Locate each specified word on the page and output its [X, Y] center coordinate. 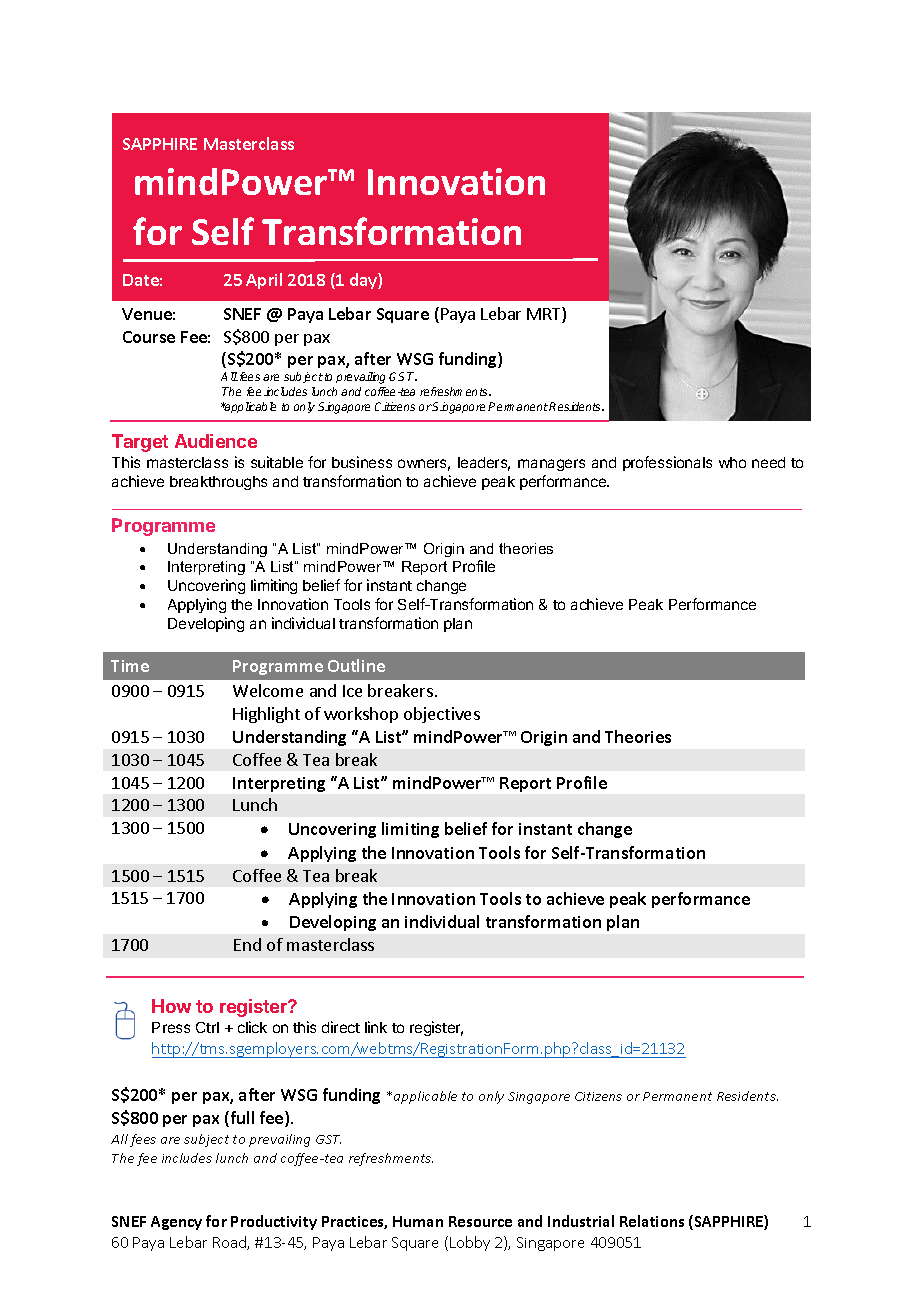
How [171, 1006]
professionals [667, 463]
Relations [652, 1221]
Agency [176, 1223]
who [732, 462]
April [264, 281]
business [362, 462]
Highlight [266, 715]
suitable [277, 462]
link [376, 1027]
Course [149, 337]
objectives [442, 715]
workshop [361, 715]
